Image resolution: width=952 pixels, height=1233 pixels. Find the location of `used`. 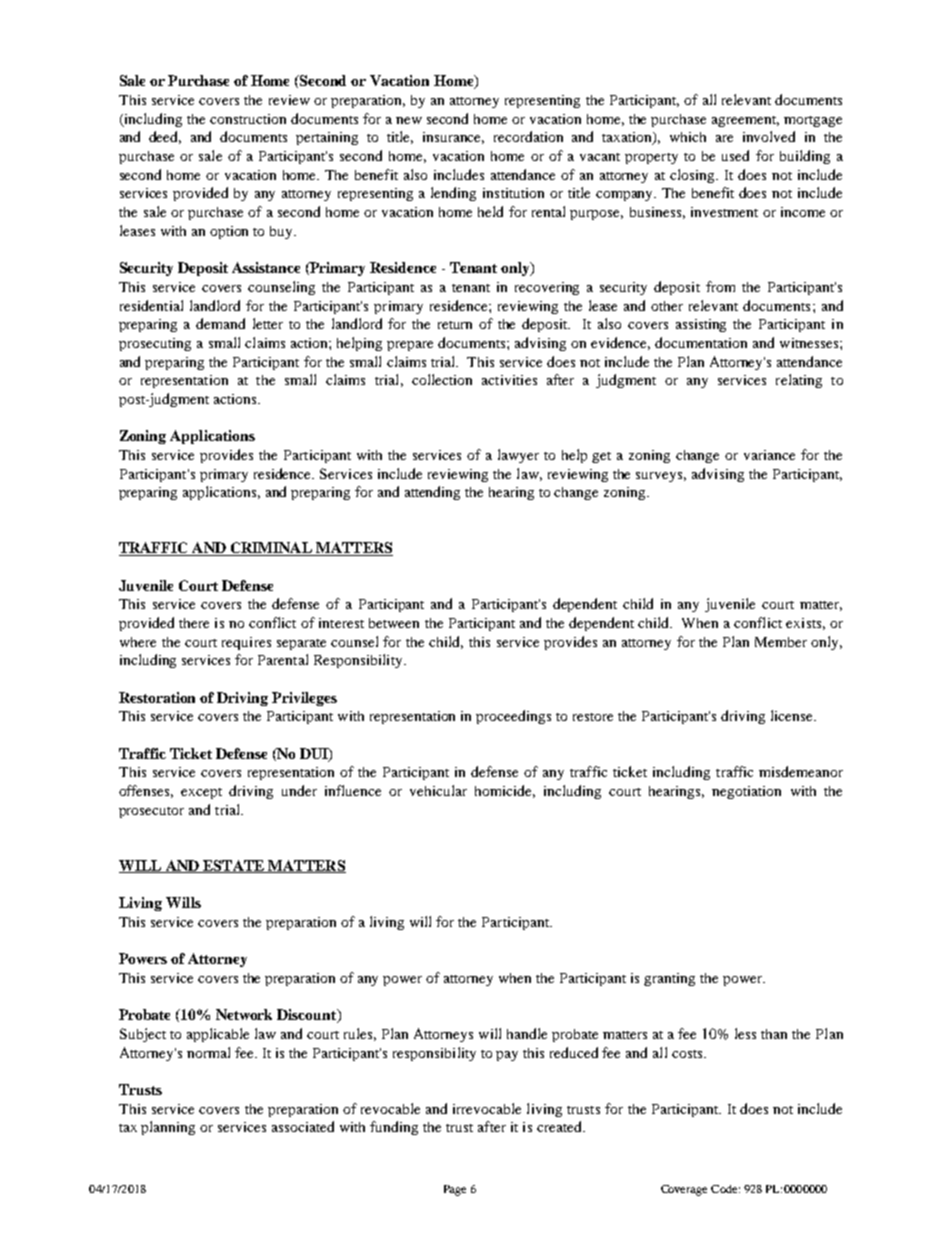

used is located at coordinates (735, 155).
